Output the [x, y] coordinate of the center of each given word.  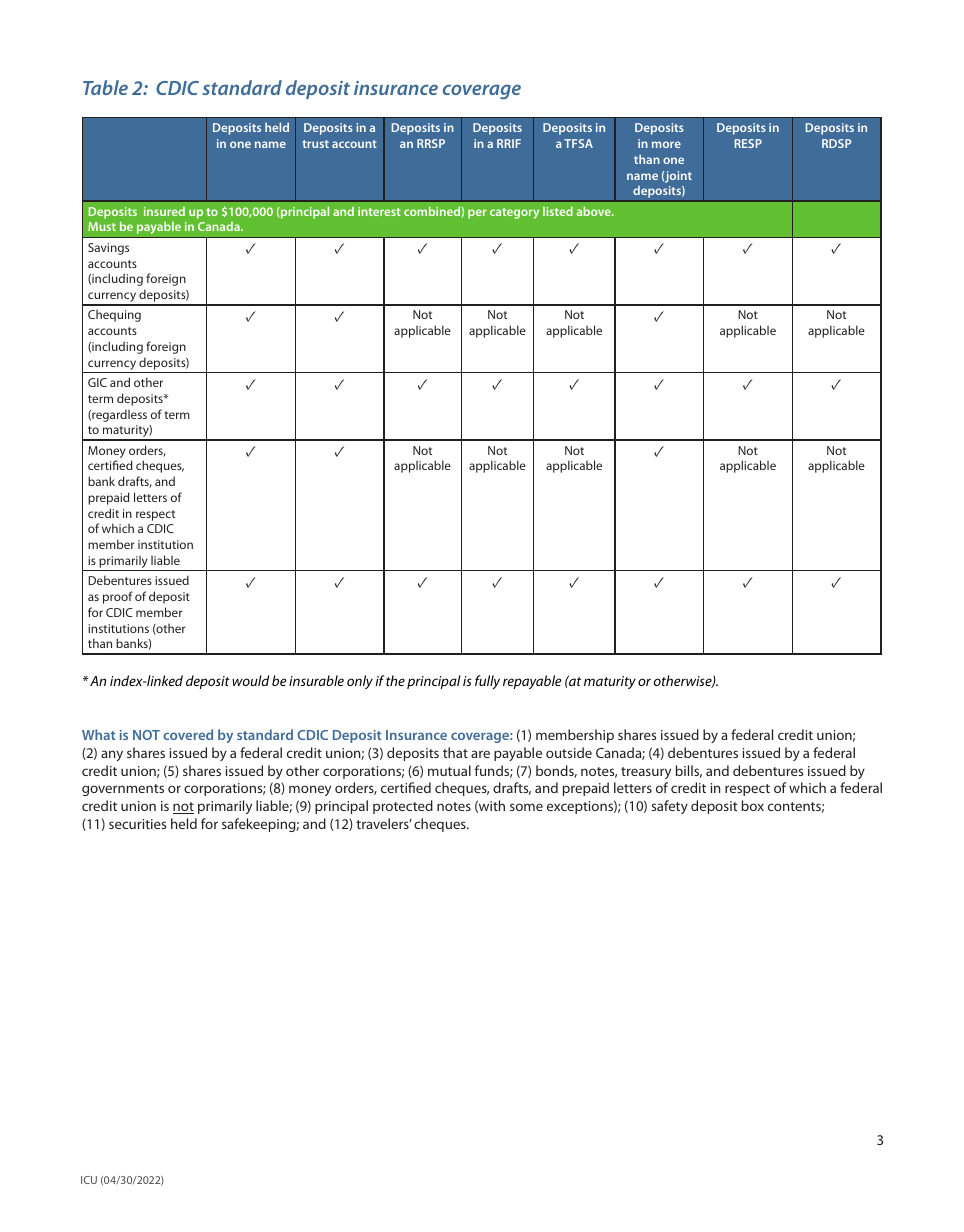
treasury [646, 773]
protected [403, 807]
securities [137, 824]
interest [379, 211]
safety [669, 807]
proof [118, 597]
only [360, 682]
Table [105, 87]
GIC [97, 382]
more [666, 144]
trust [315, 144]
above [595, 211]
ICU [89, 1180]
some [526, 807]
